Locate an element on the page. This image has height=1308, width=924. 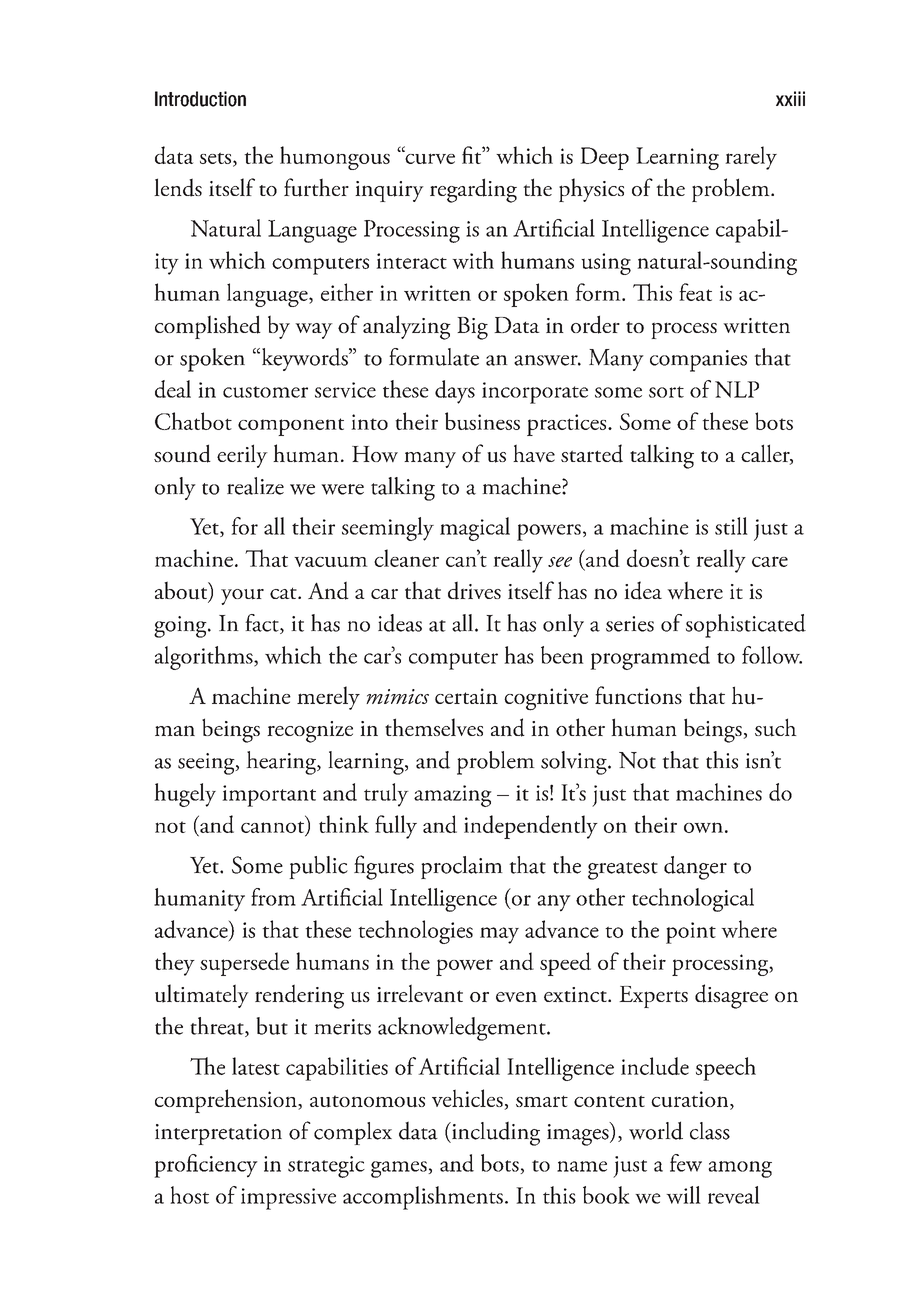
Introduction is located at coordinates (200, 99).
